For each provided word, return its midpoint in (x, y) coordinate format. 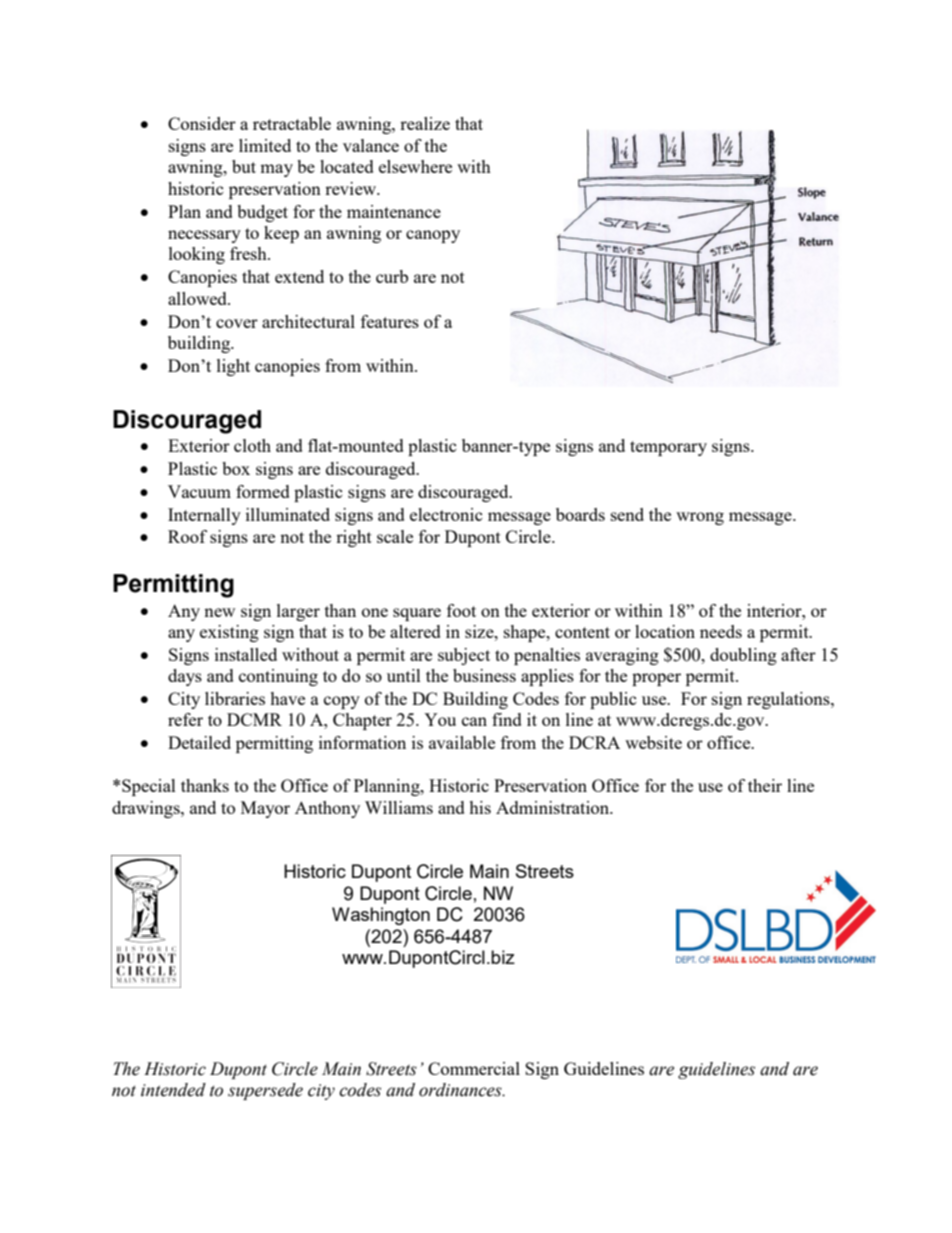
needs (721, 631)
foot (461, 610)
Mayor (265, 809)
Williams (399, 807)
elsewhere (415, 166)
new (219, 612)
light (233, 367)
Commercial (474, 1068)
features (390, 321)
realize (425, 123)
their (765, 785)
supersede (265, 1091)
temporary (668, 448)
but (244, 166)
